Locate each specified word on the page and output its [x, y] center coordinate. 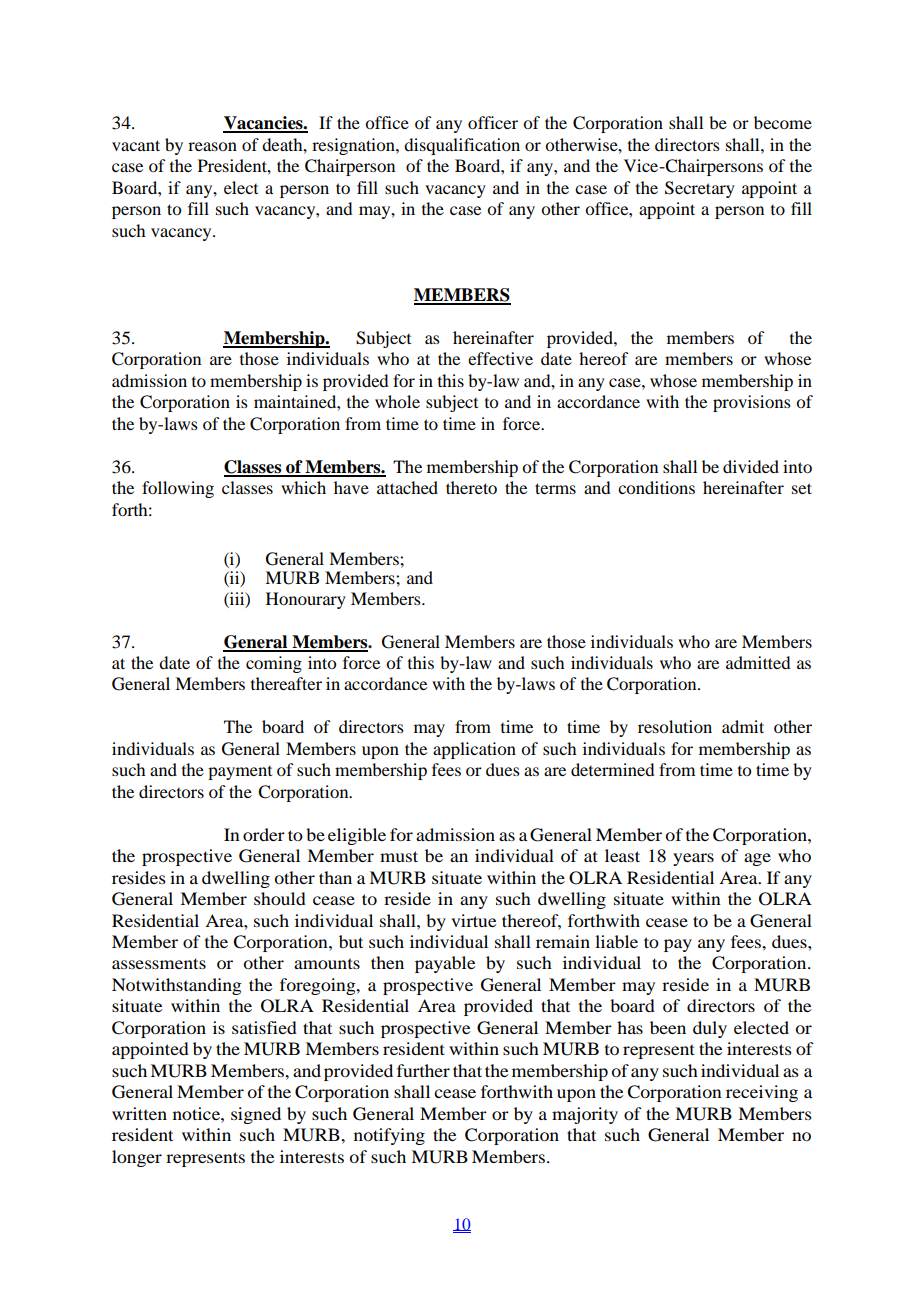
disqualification [462, 146]
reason [212, 146]
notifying [389, 1136]
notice [197, 1113]
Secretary [700, 189]
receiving [762, 1093]
